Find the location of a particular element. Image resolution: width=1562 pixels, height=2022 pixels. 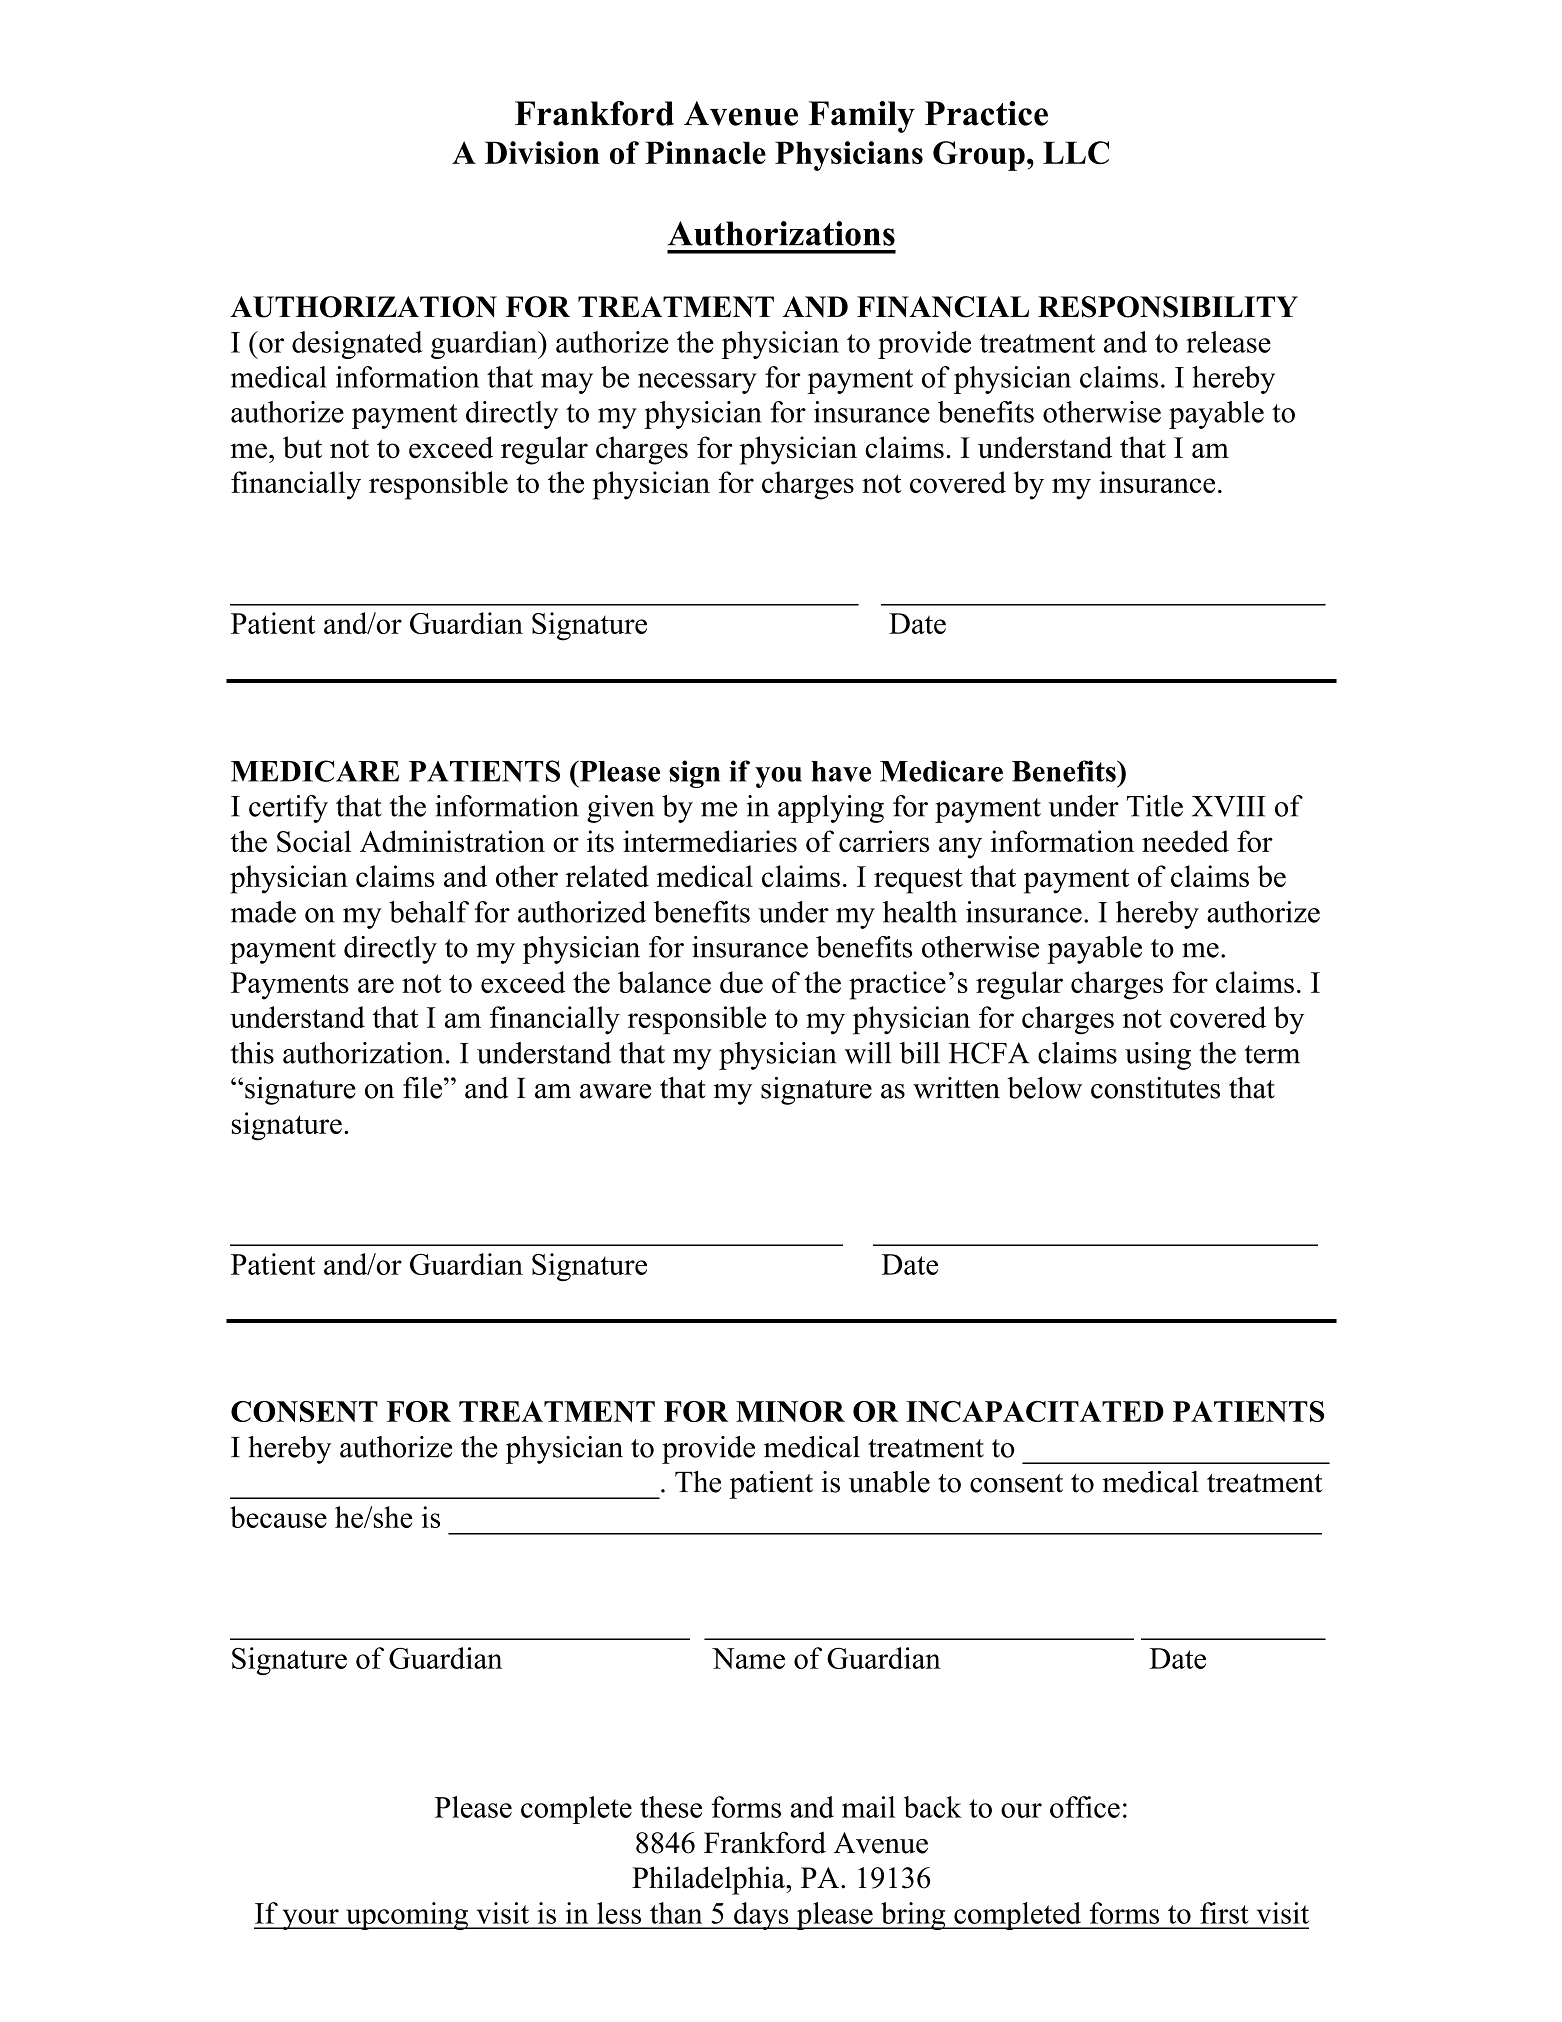

Philadelphia is located at coordinates (709, 1880).
